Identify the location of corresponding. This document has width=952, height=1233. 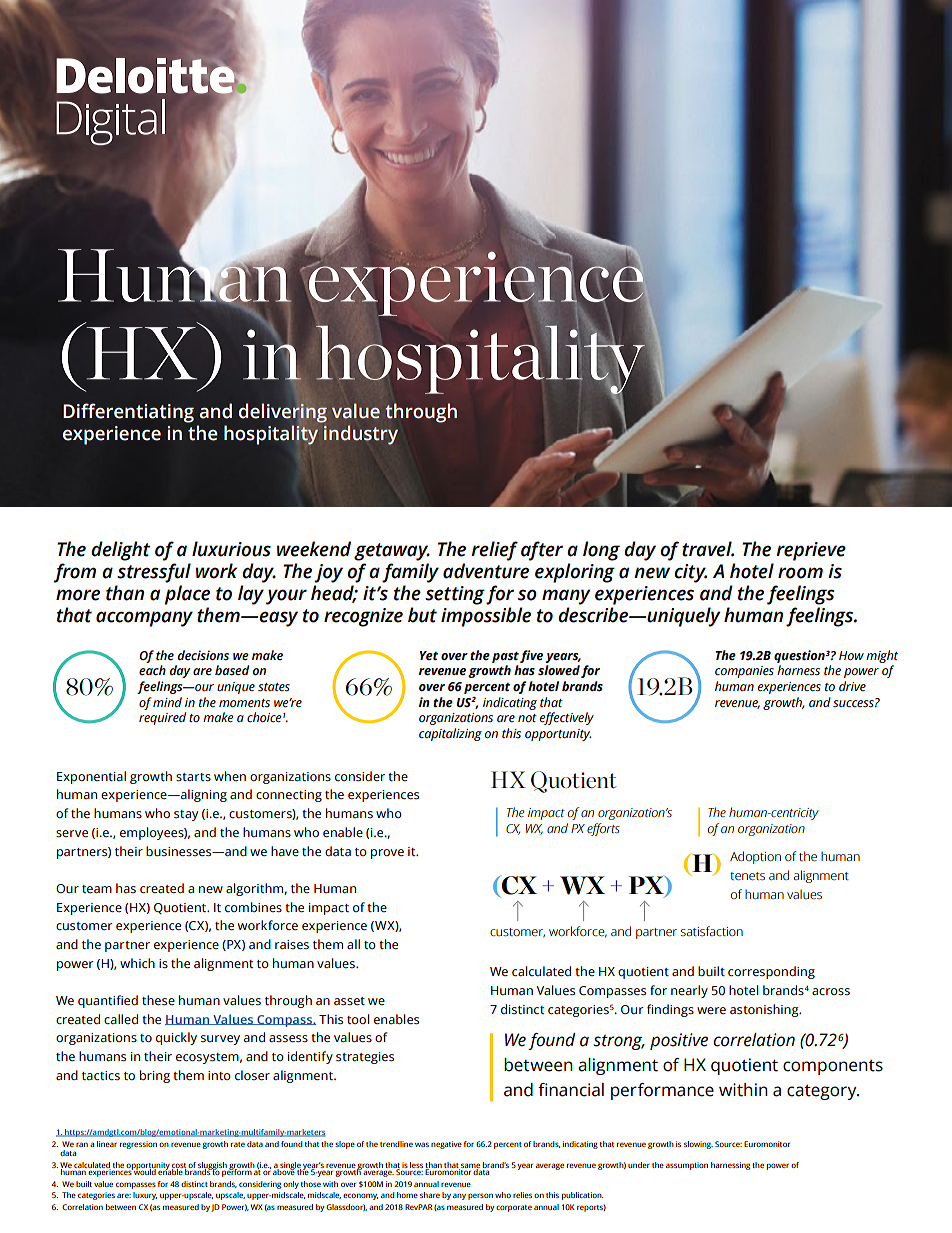
(771, 972).
